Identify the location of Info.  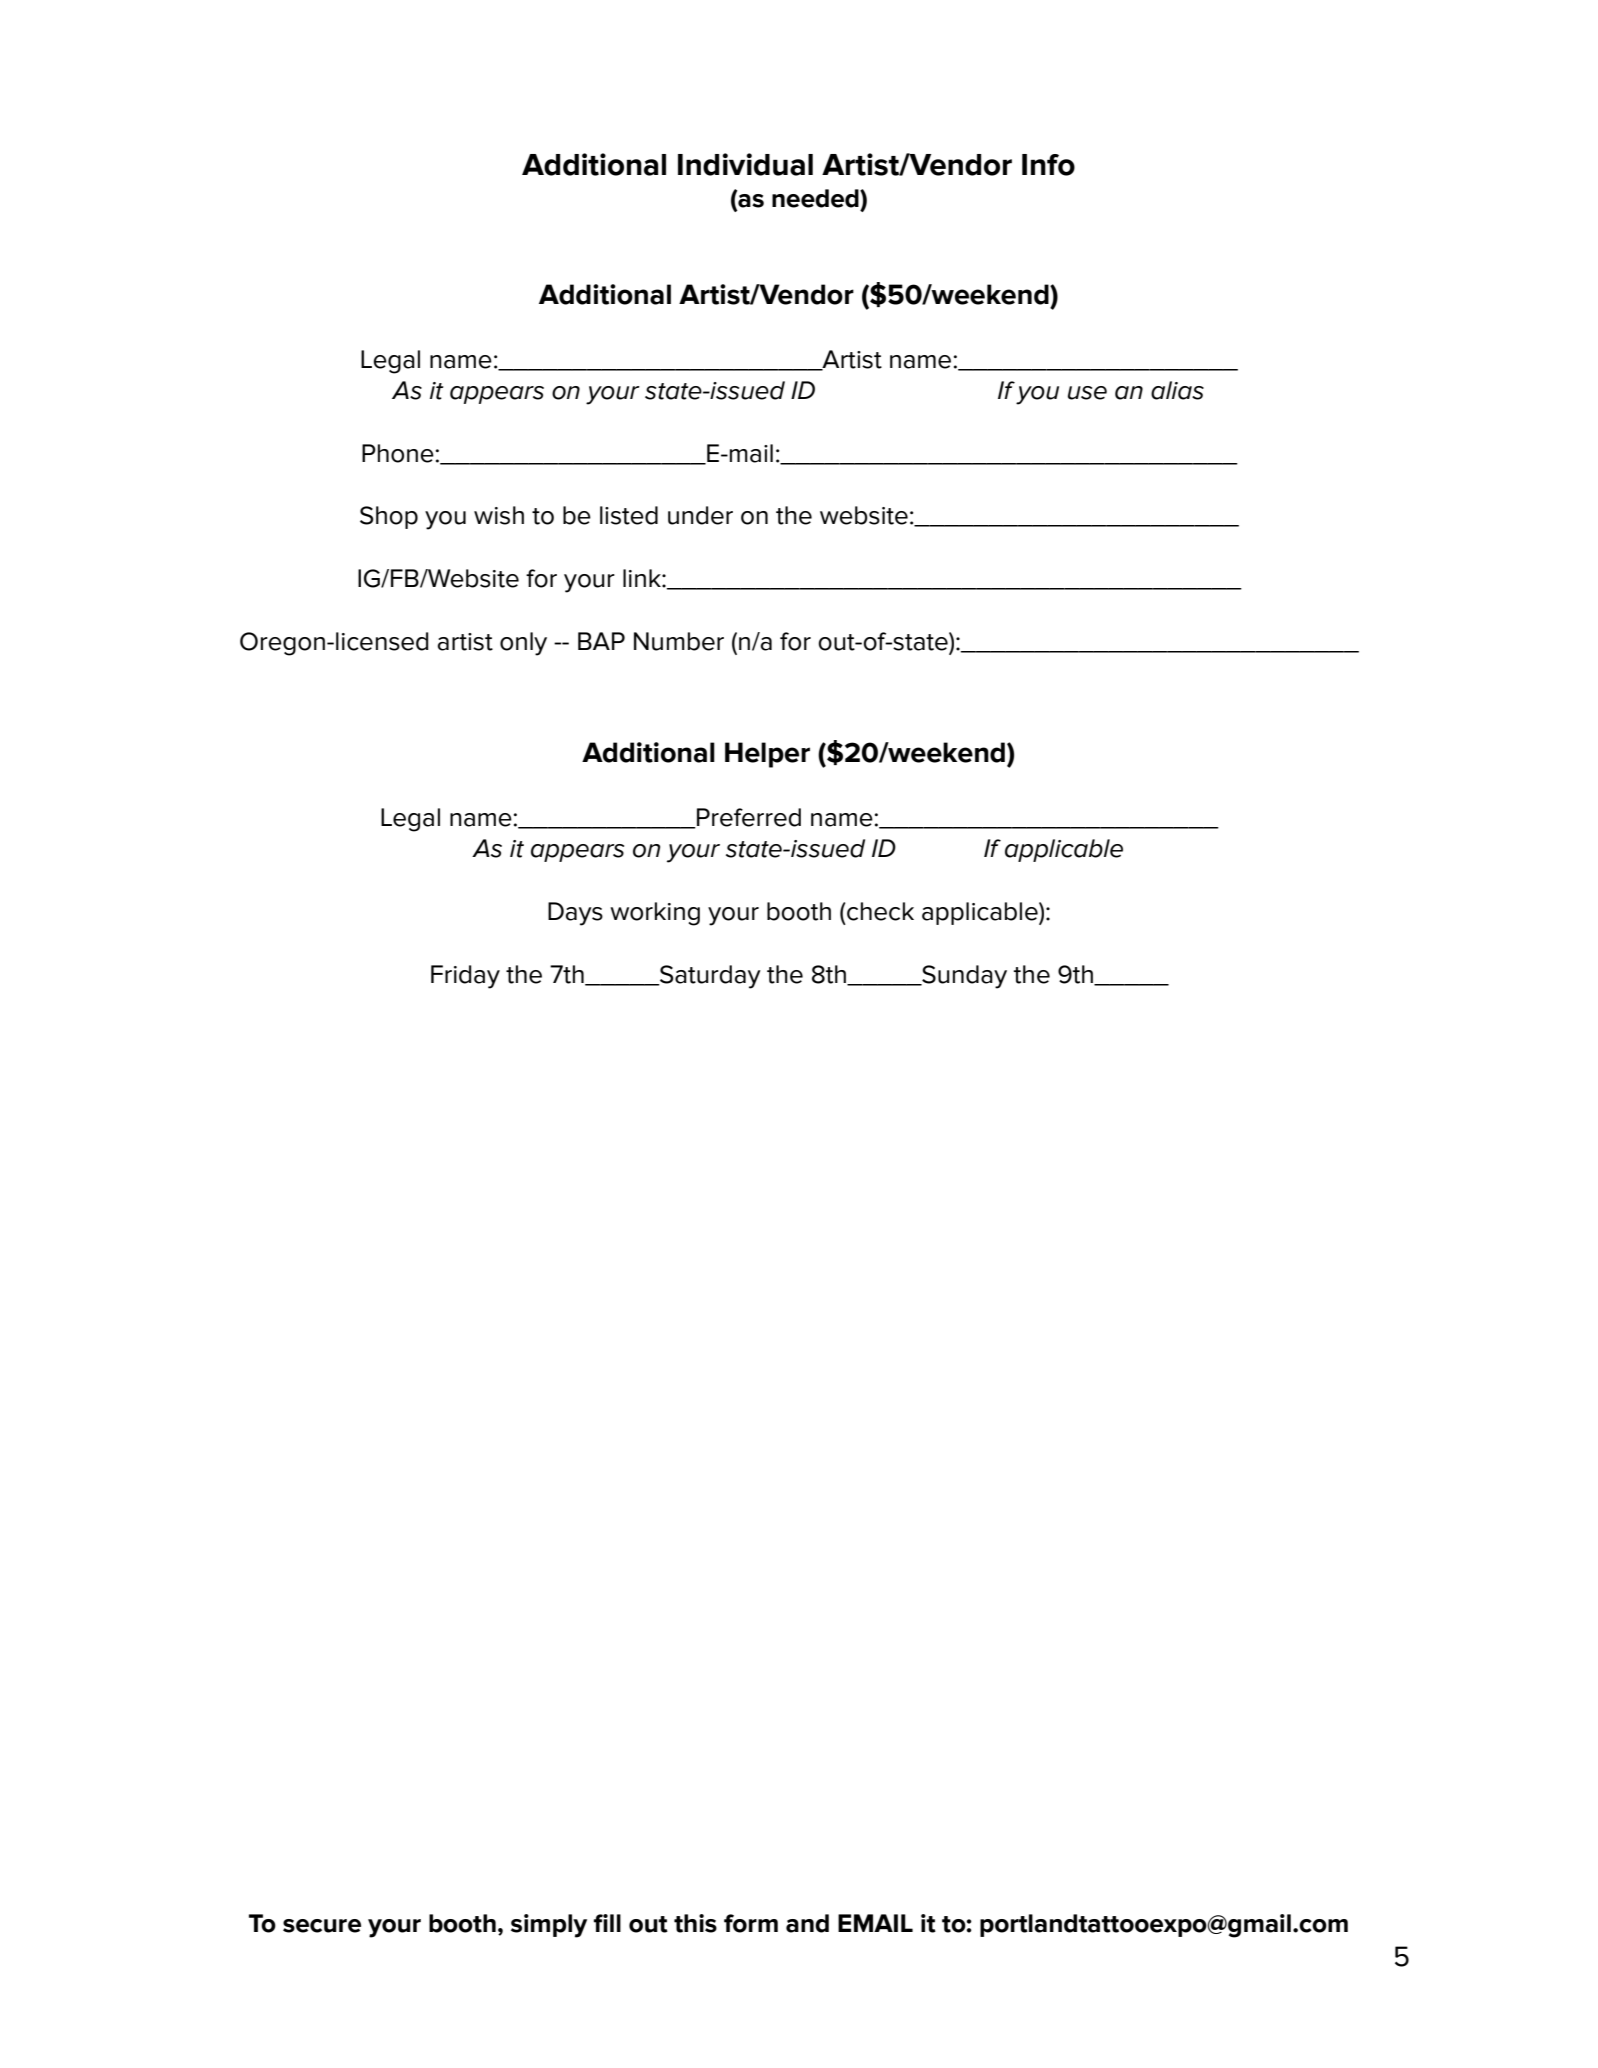
(1048, 165).
